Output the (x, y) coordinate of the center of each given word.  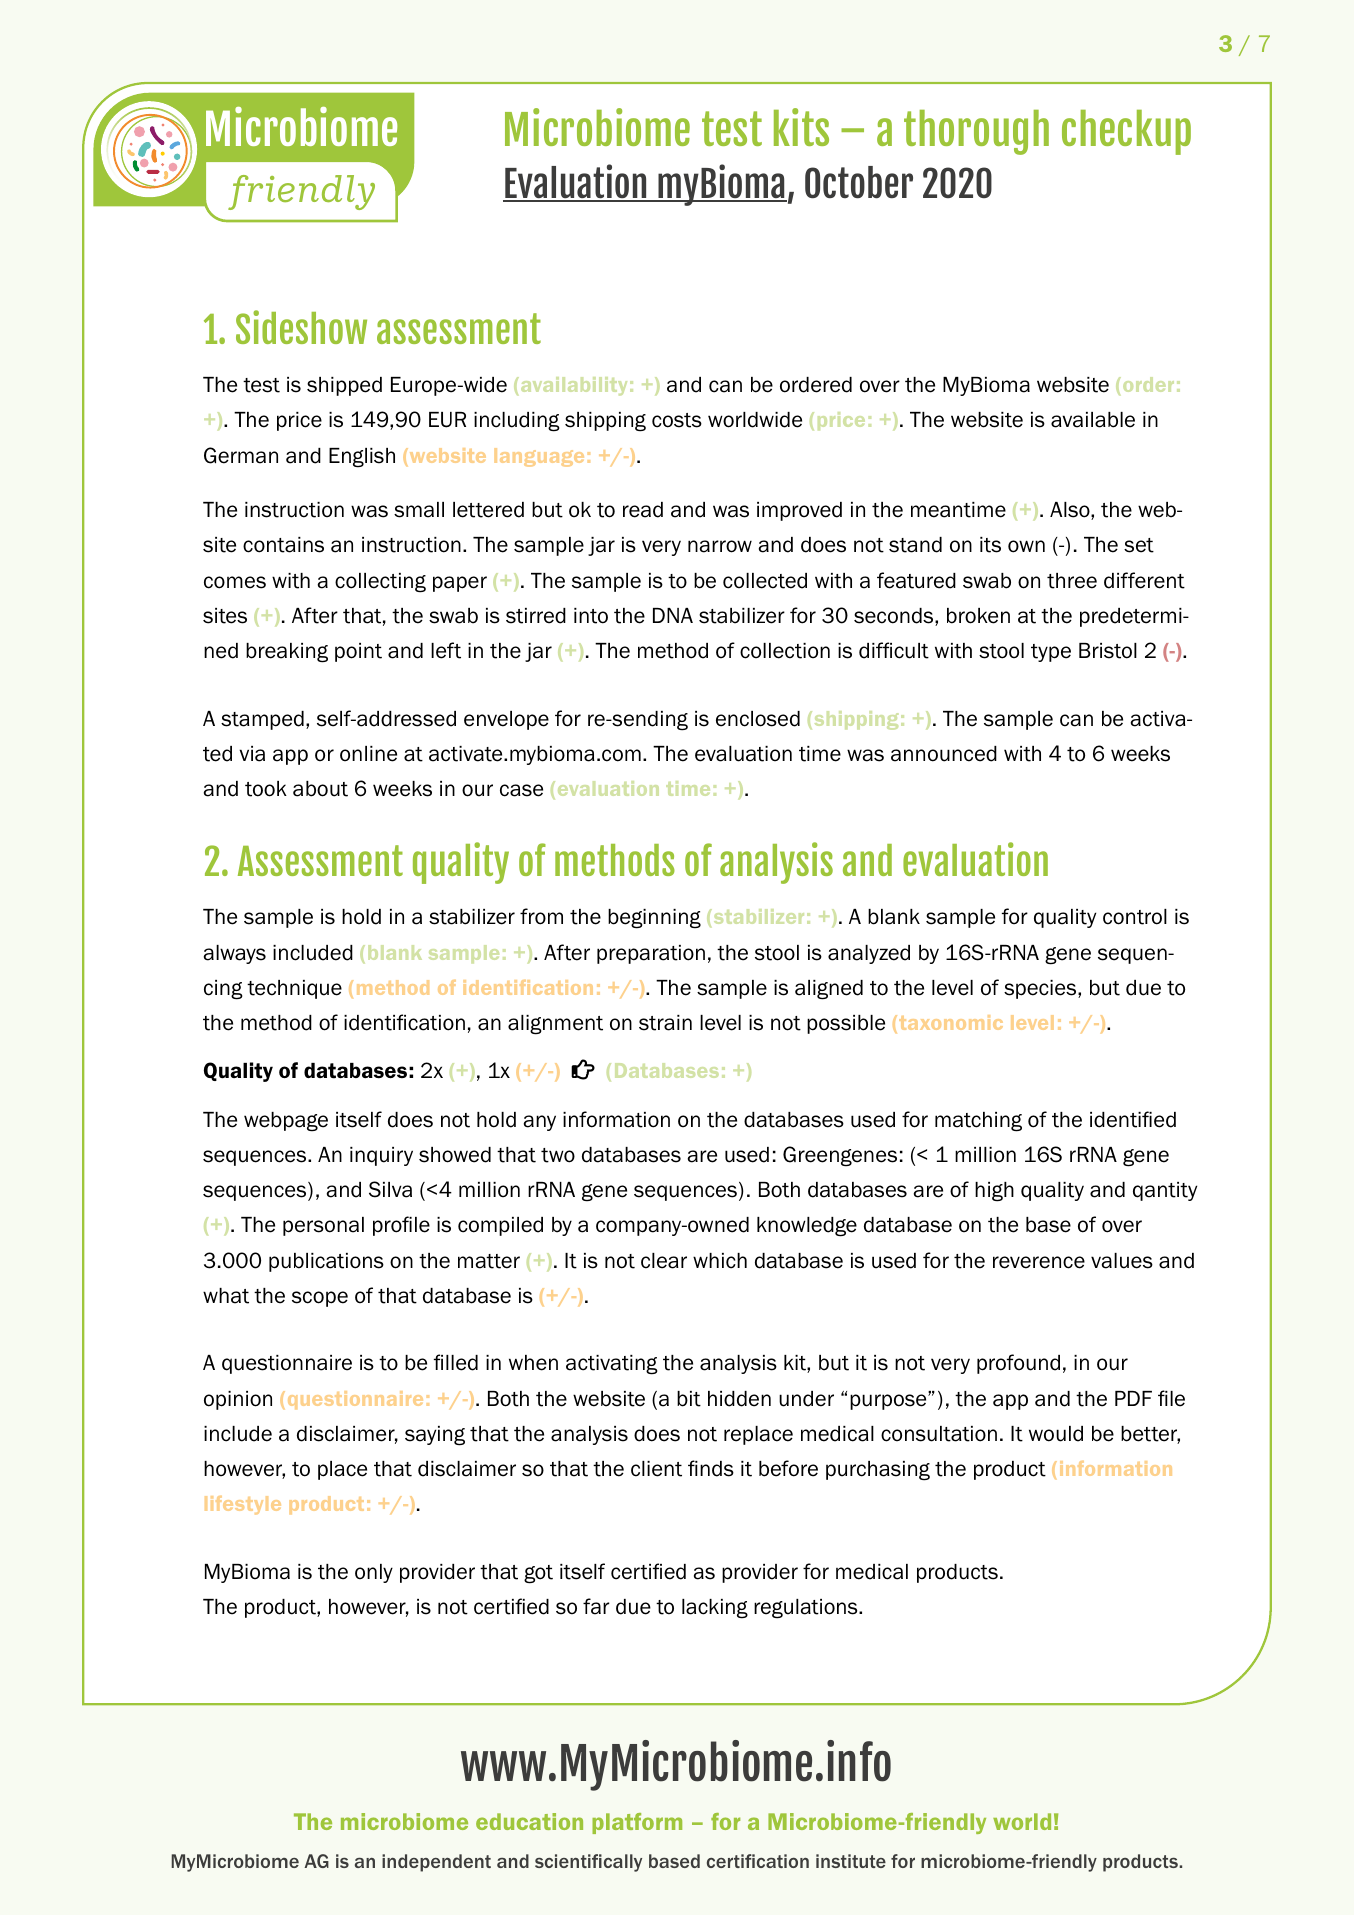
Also (1071, 511)
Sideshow (301, 327)
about (320, 789)
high (994, 1192)
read (643, 510)
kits (801, 127)
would (1056, 1434)
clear (664, 1261)
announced (944, 754)
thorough (976, 132)
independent (436, 1863)
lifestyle (243, 1505)
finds (711, 1468)
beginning (654, 919)
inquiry (381, 1156)
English (362, 458)
